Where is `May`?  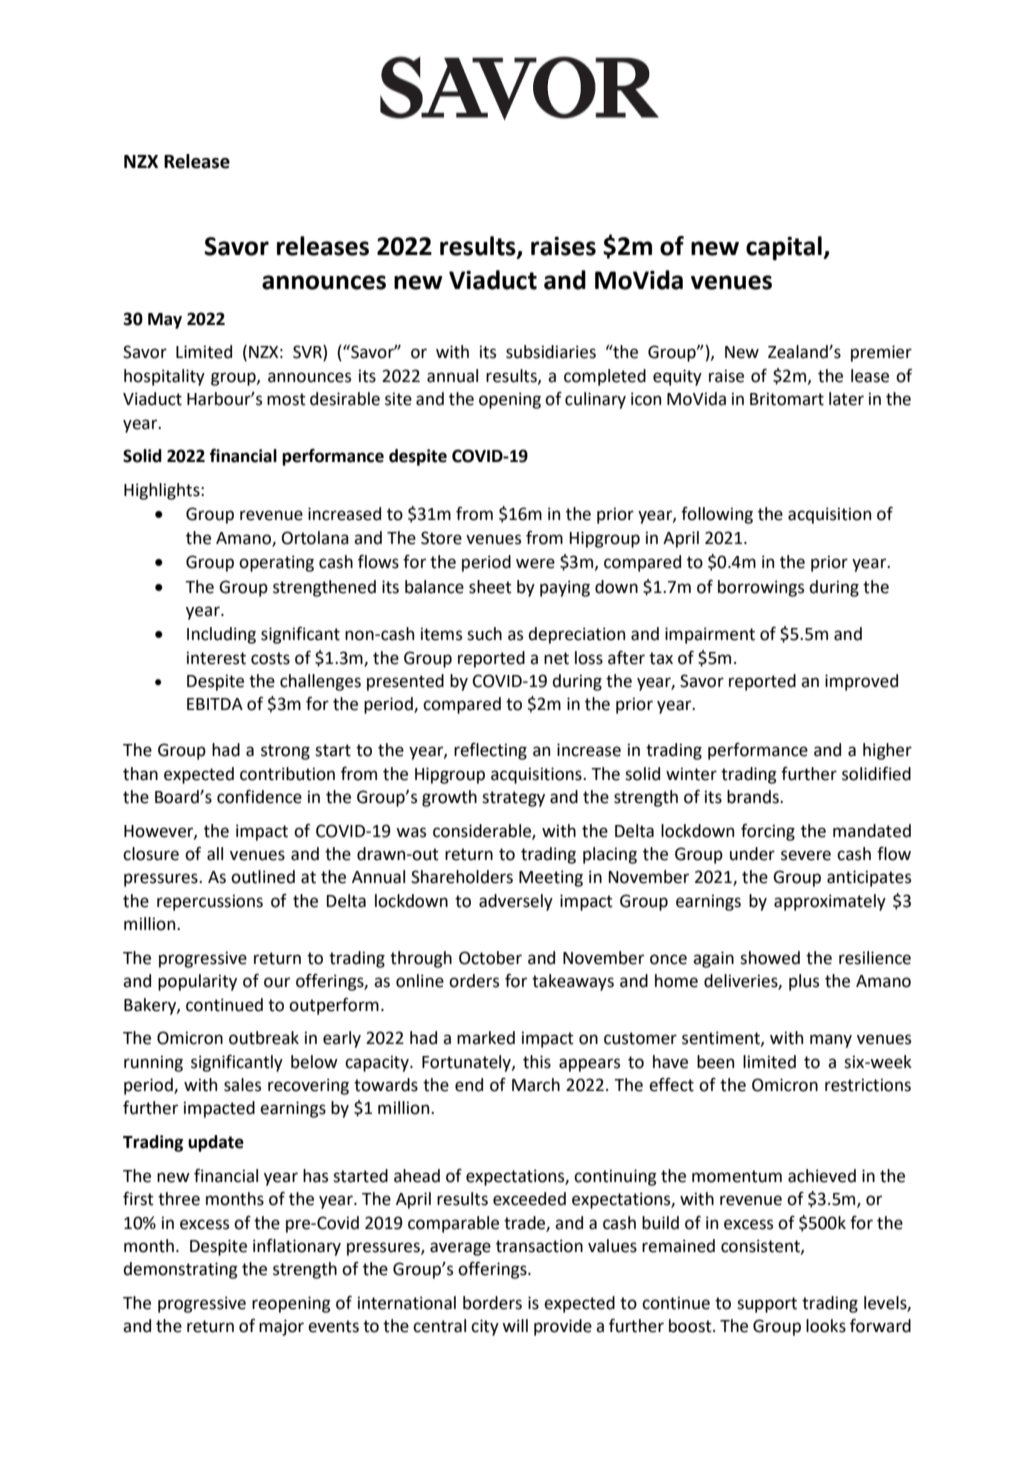
May is located at coordinates (165, 321).
